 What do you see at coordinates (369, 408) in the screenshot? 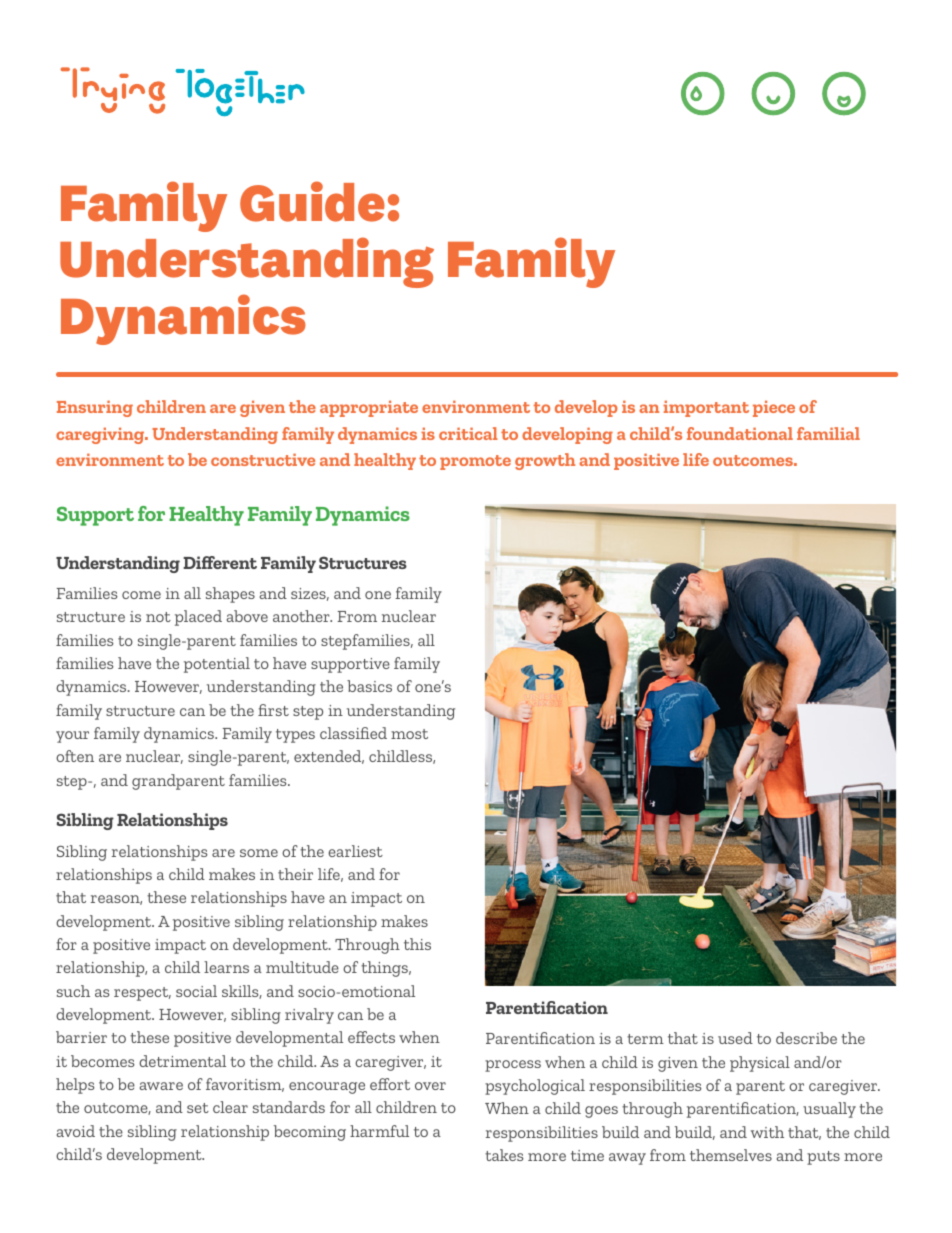
I see `appropriate` at bounding box center [369, 408].
